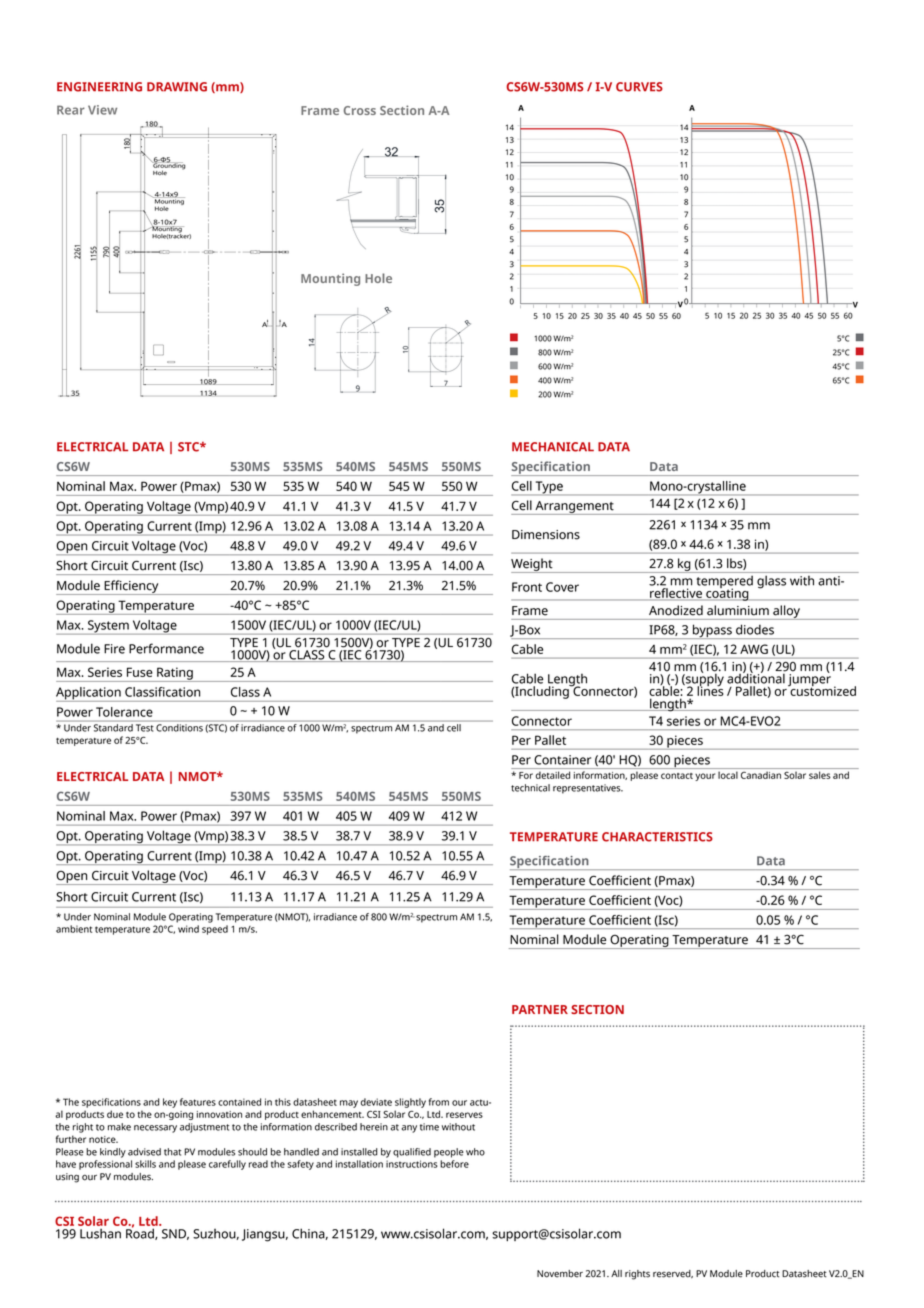 This screenshot has width=924, height=1308. I want to click on additional, so click(756, 677).
